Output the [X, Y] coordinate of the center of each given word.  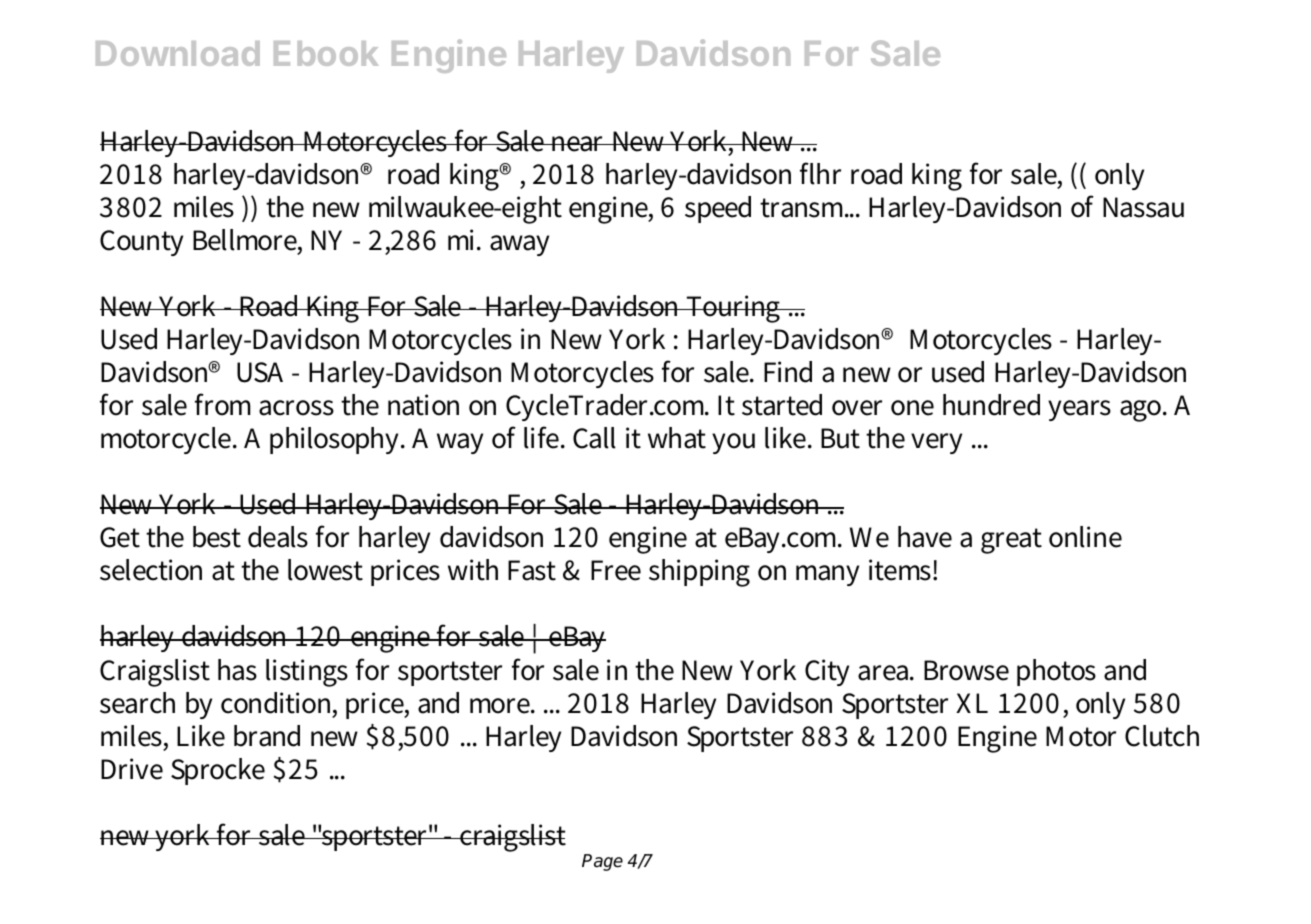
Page [602, 862]
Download [178, 53]
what [677, 438]
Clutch [1162, 736]
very [936, 443]
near [578, 144]
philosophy [336, 440]
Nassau [1143, 207]
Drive [132, 769]
